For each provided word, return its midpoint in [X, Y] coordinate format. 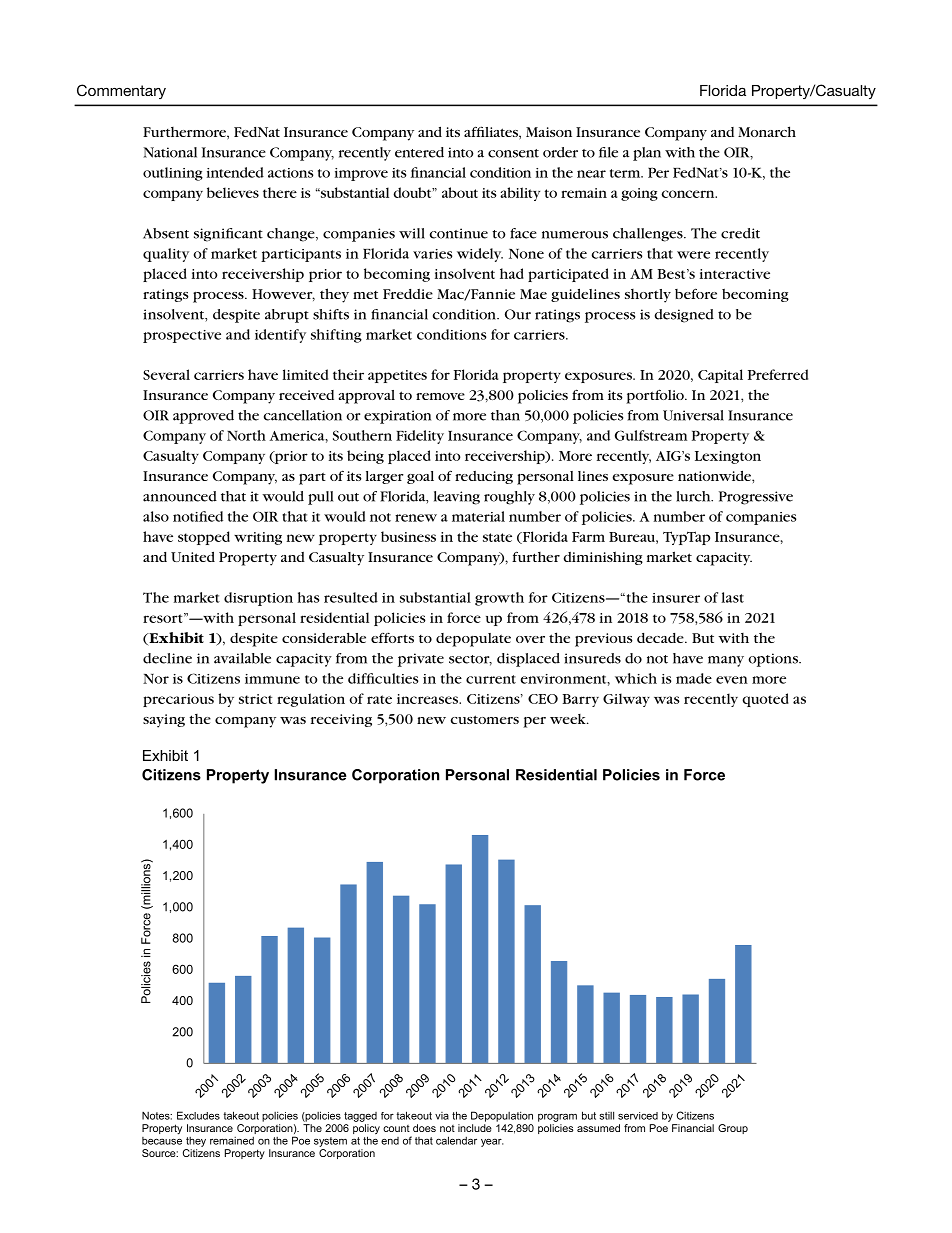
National [170, 152]
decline [167, 658]
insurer [676, 598]
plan [647, 154]
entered [419, 152]
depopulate [473, 640]
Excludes [198, 1115]
